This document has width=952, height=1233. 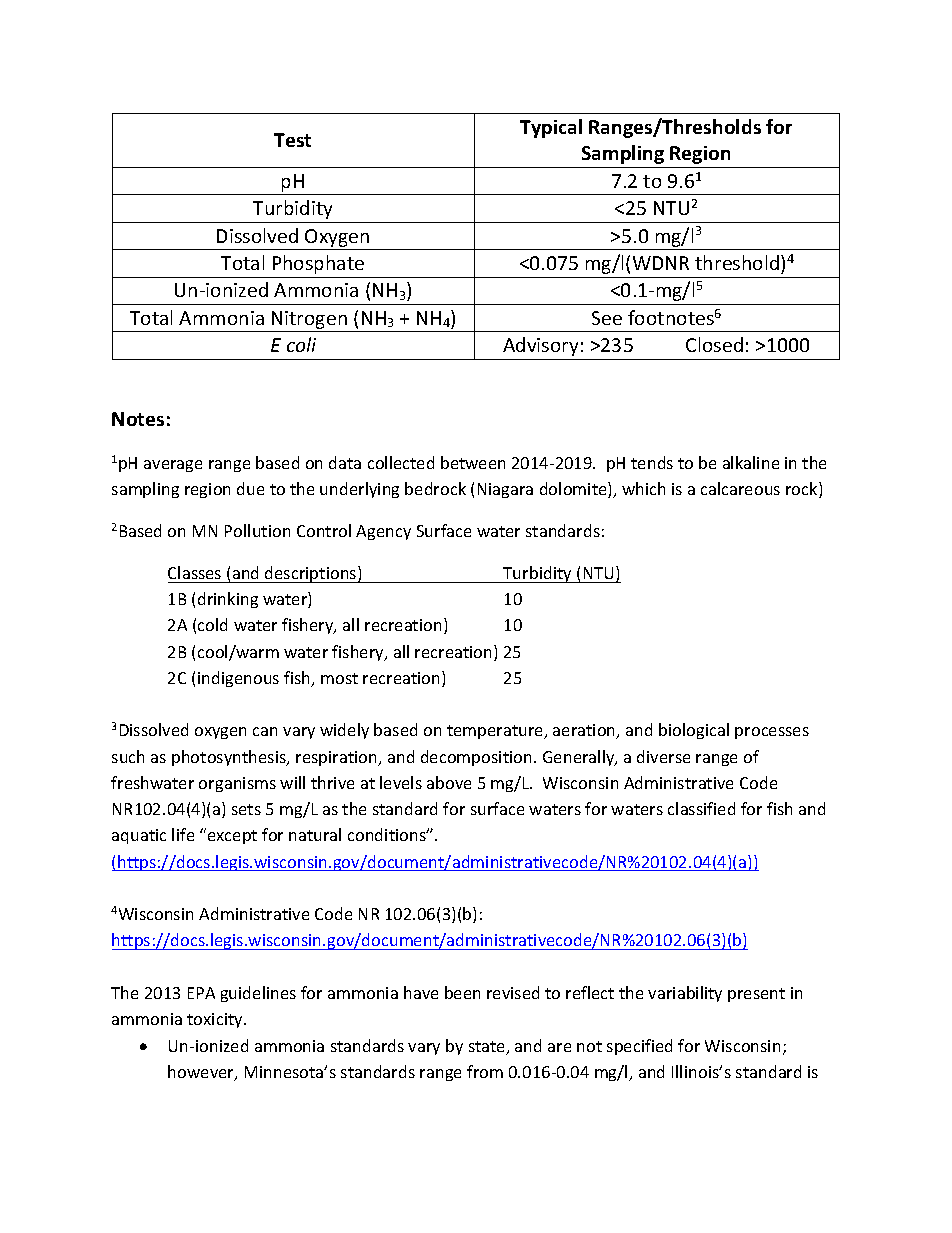 I want to click on Test, so click(x=292, y=140).
